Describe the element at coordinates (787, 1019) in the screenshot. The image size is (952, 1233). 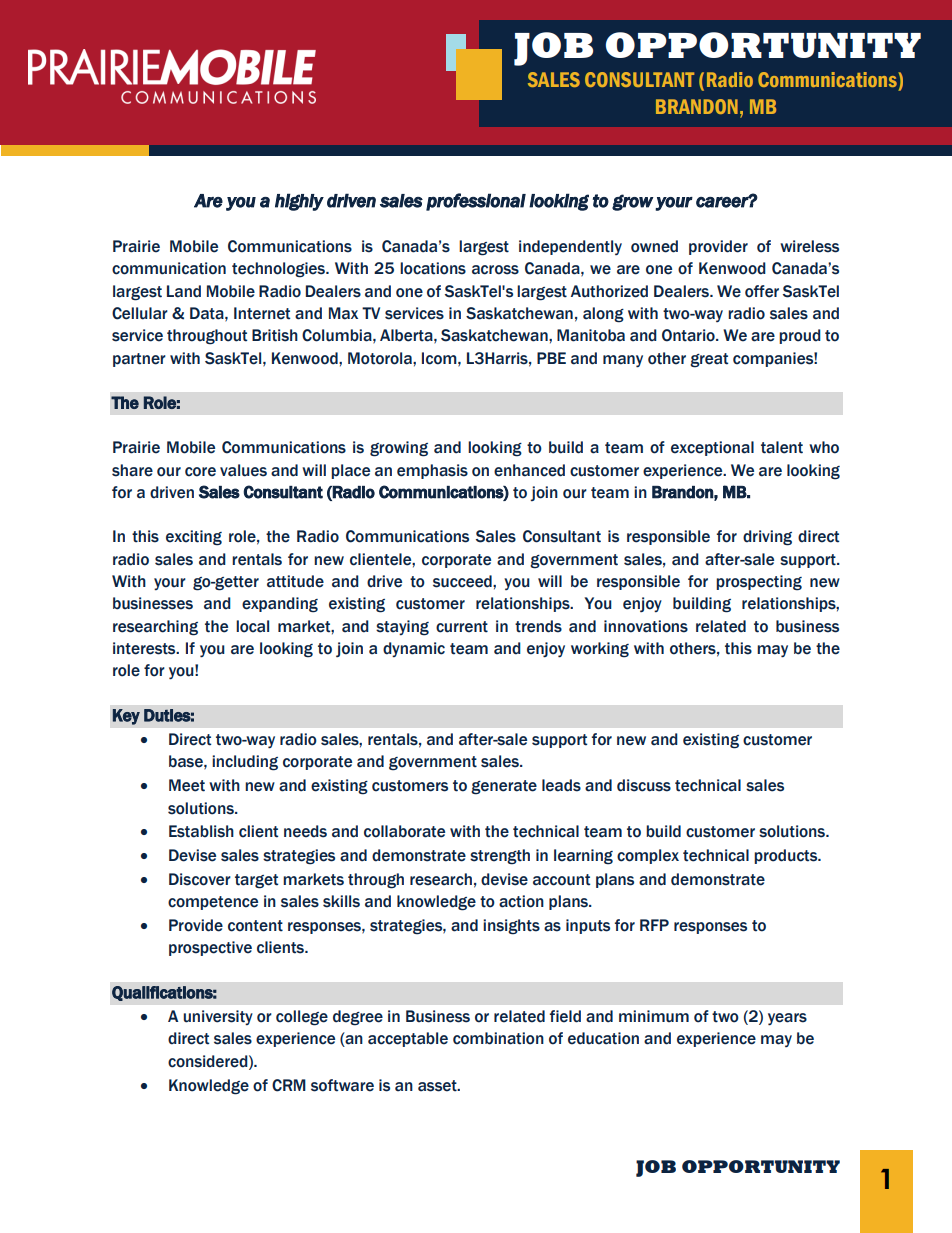
I see `years` at that location.
